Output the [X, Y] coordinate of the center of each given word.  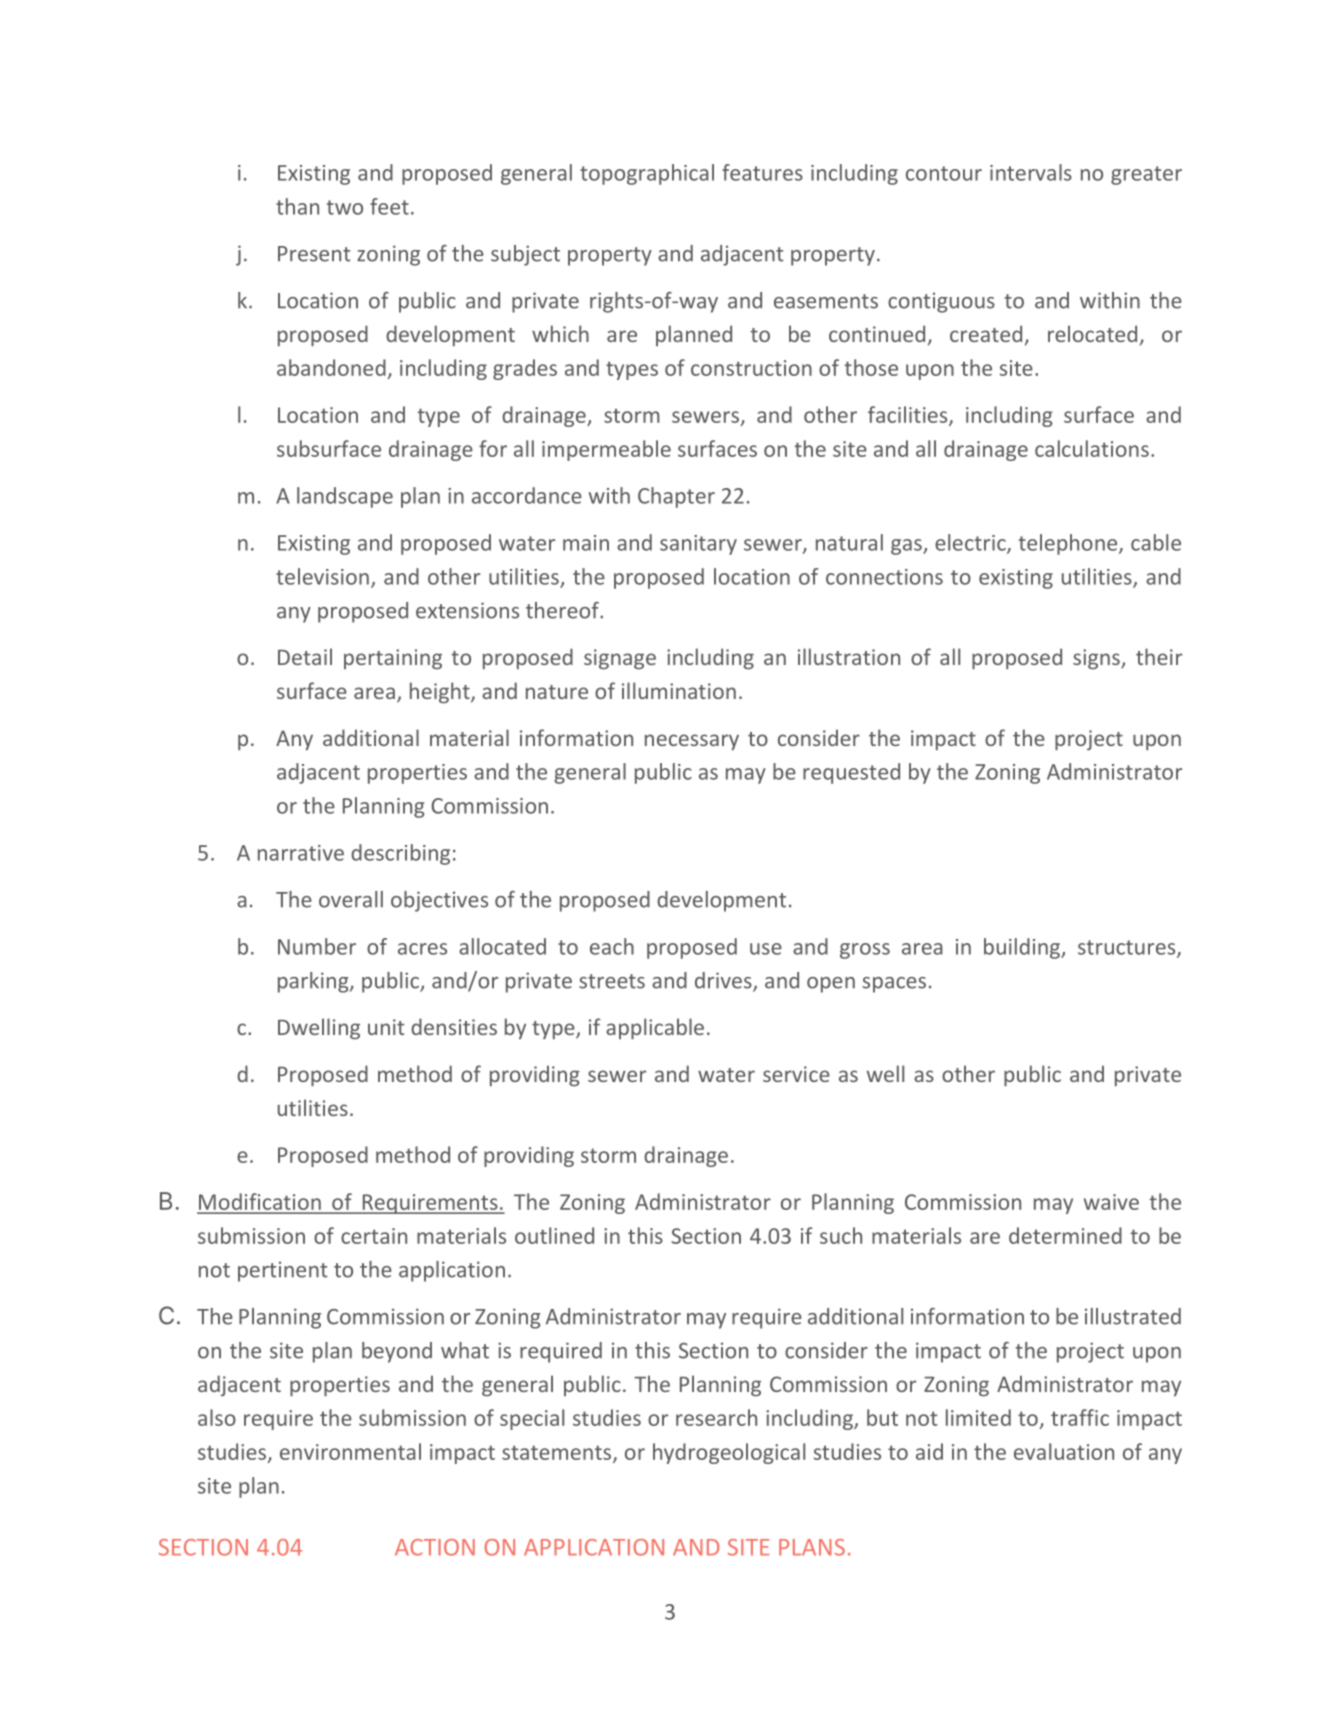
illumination [679, 690]
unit [386, 1027]
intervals [1031, 172]
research [716, 1417]
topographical [647, 174]
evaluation [1064, 1451]
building [1023, 948]
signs [1097, 659]
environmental [350, 1451]
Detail [305, 656]
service [796, 1074]
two [345, 207]
